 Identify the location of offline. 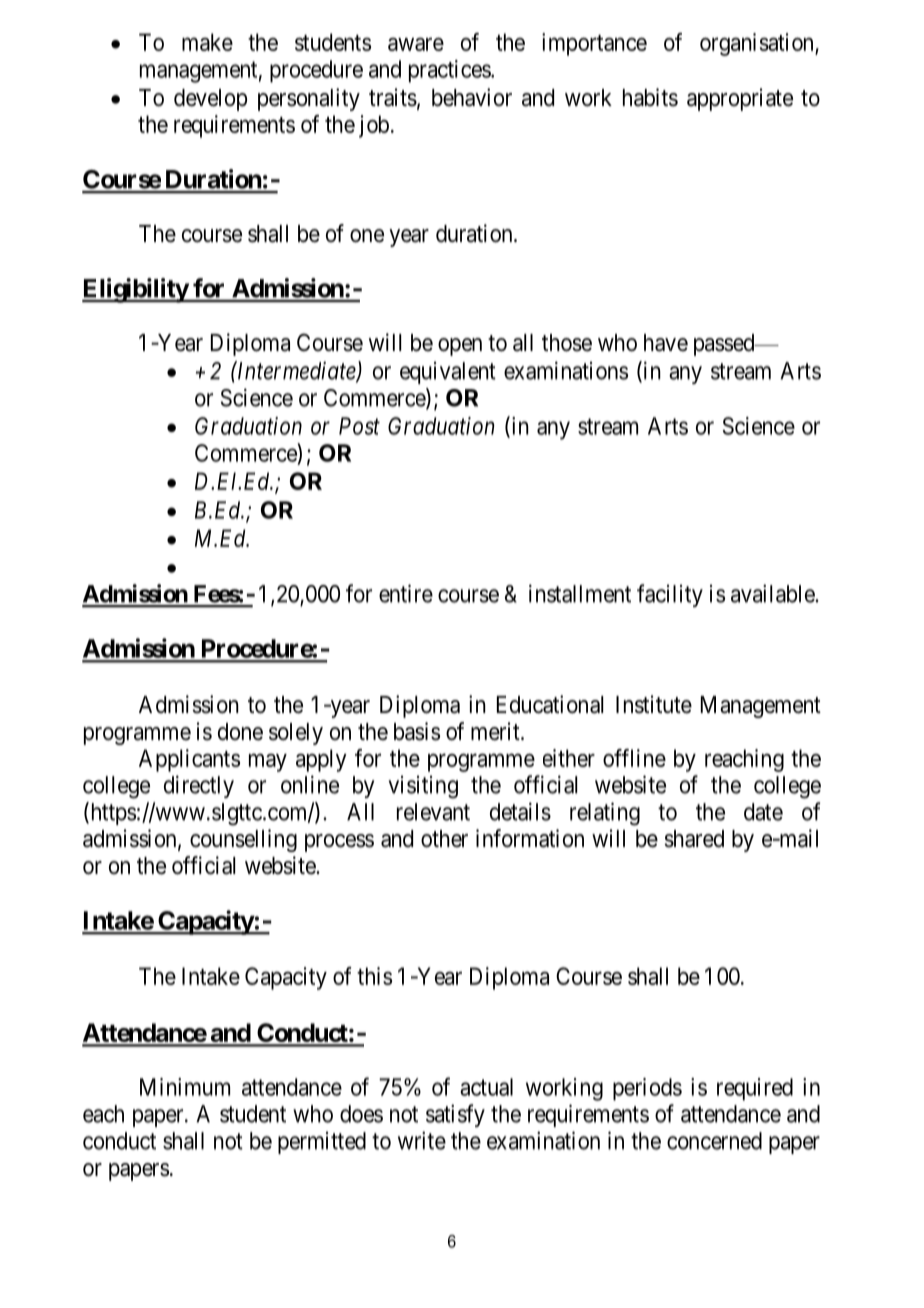
(634, 758).
